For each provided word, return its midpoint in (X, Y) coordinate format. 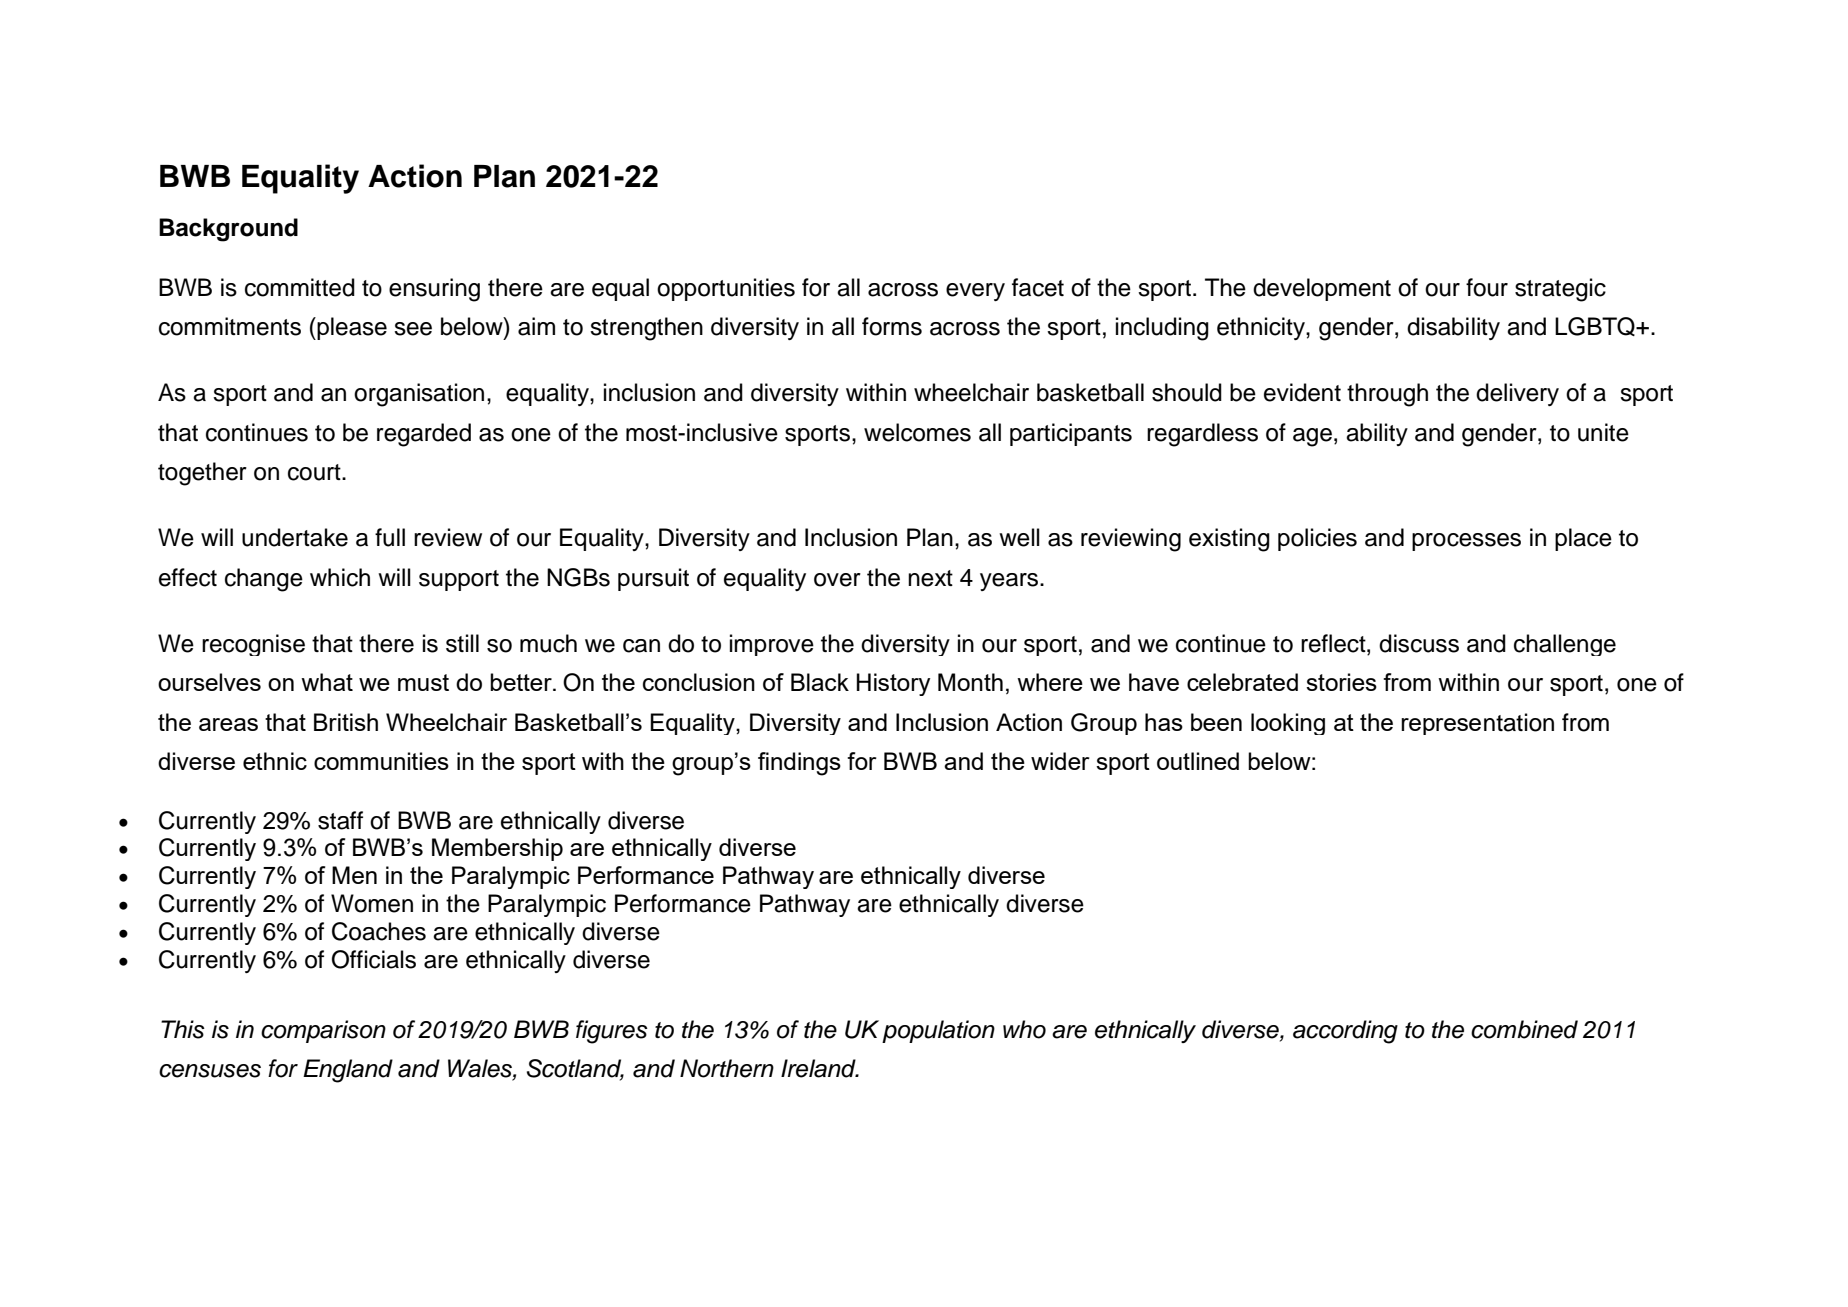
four (1487, 287)
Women (372, 903)
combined (1524, 1029)
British (346, 722)
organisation (419, 395)
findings (799, 764)
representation (1477, 724)
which (340, 577)
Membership (497, 849)
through (1387, 395)
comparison (323, 1031)
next (930, 578)
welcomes (917, 432)
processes (1466, 542)
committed (300, 287)
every (975, 292)
